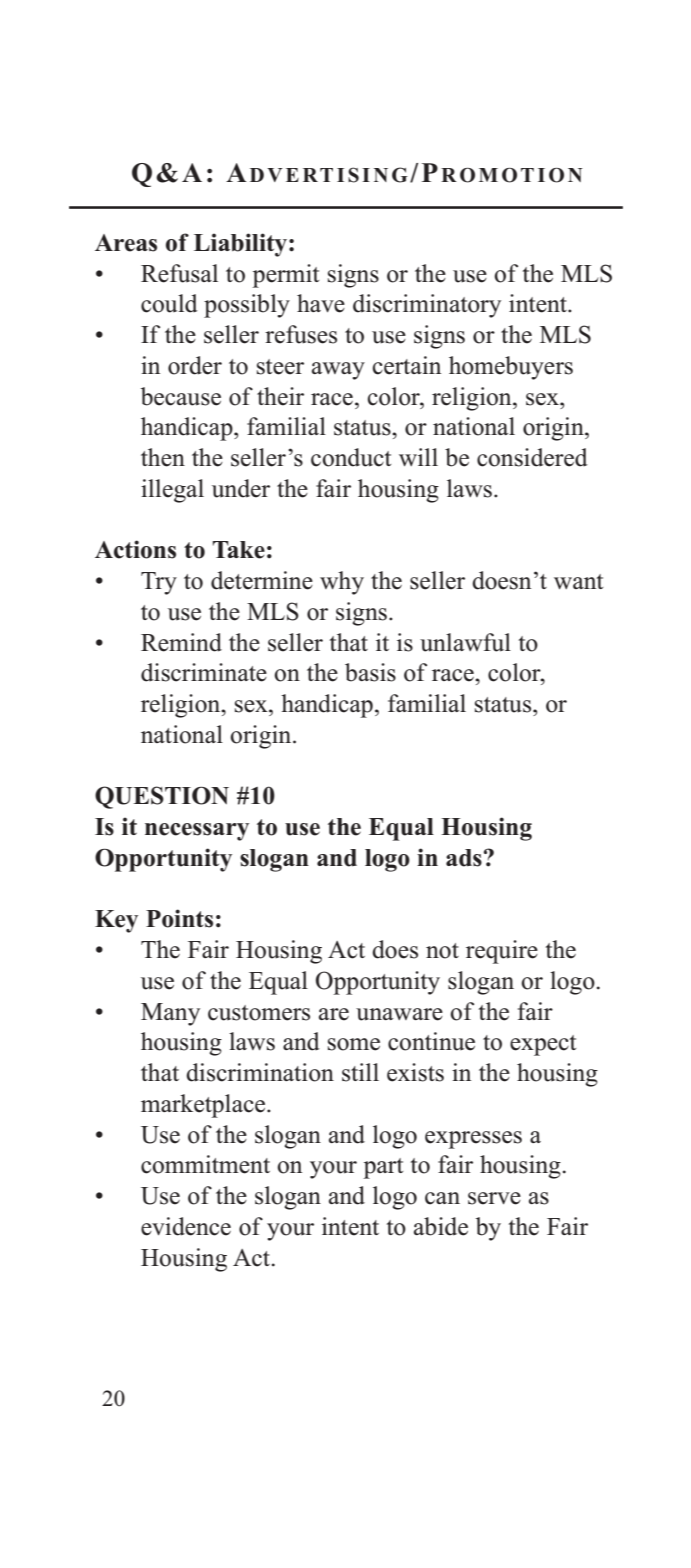 The height and width of the image is (1568, 691). I want to click on unlawful, so click(465, 642).
